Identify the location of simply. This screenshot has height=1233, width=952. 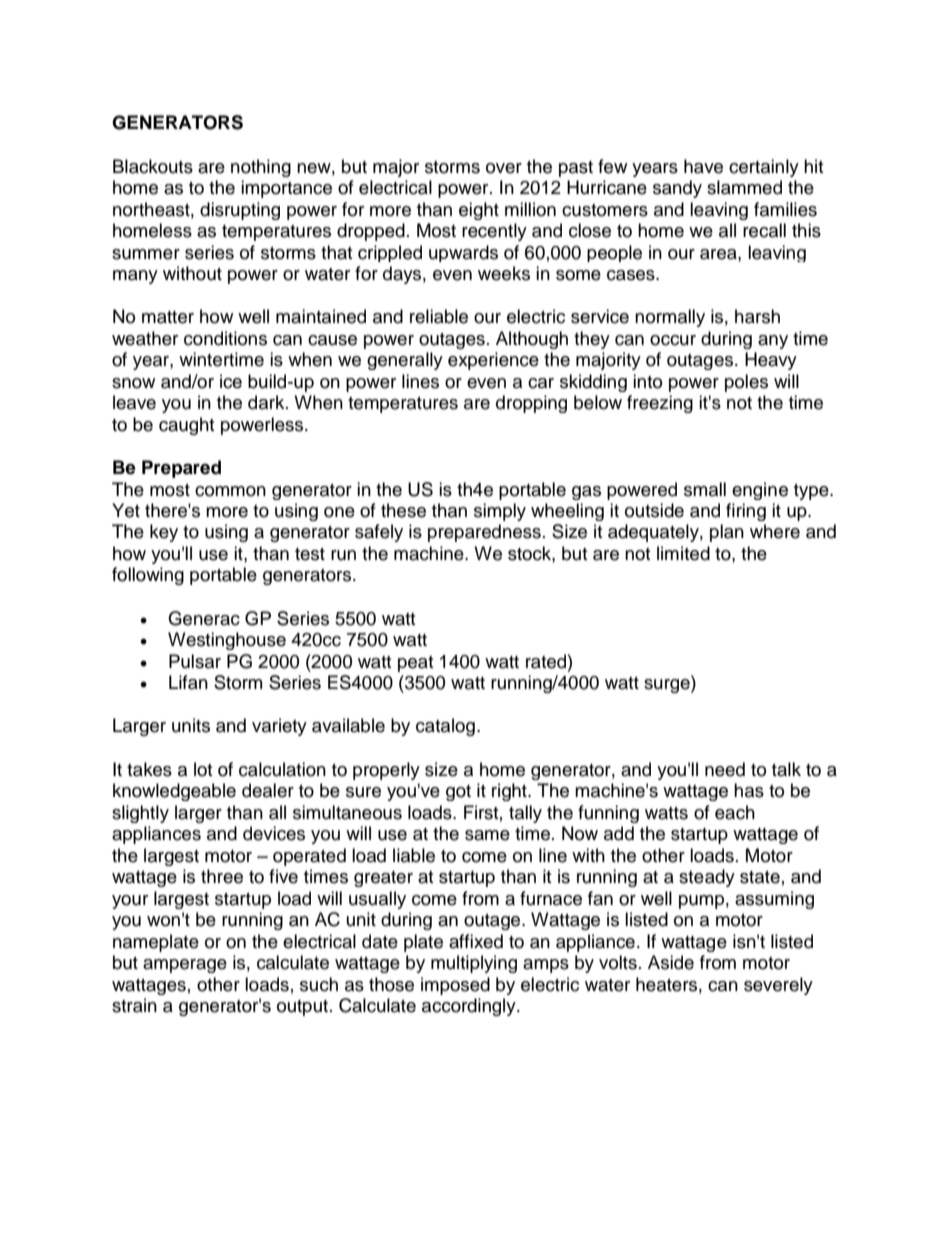
(500, 512).
